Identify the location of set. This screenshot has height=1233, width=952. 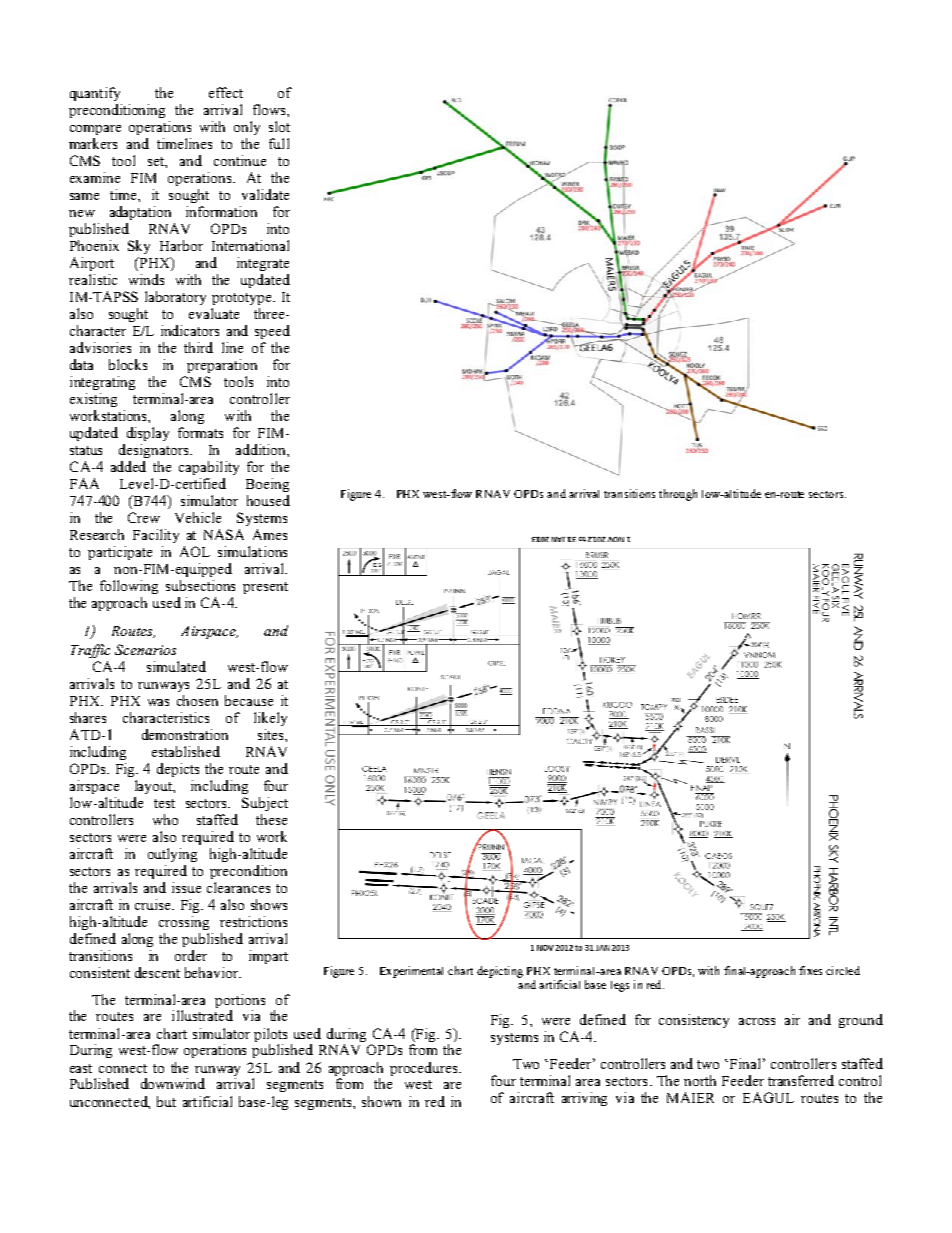
(157, 162).
